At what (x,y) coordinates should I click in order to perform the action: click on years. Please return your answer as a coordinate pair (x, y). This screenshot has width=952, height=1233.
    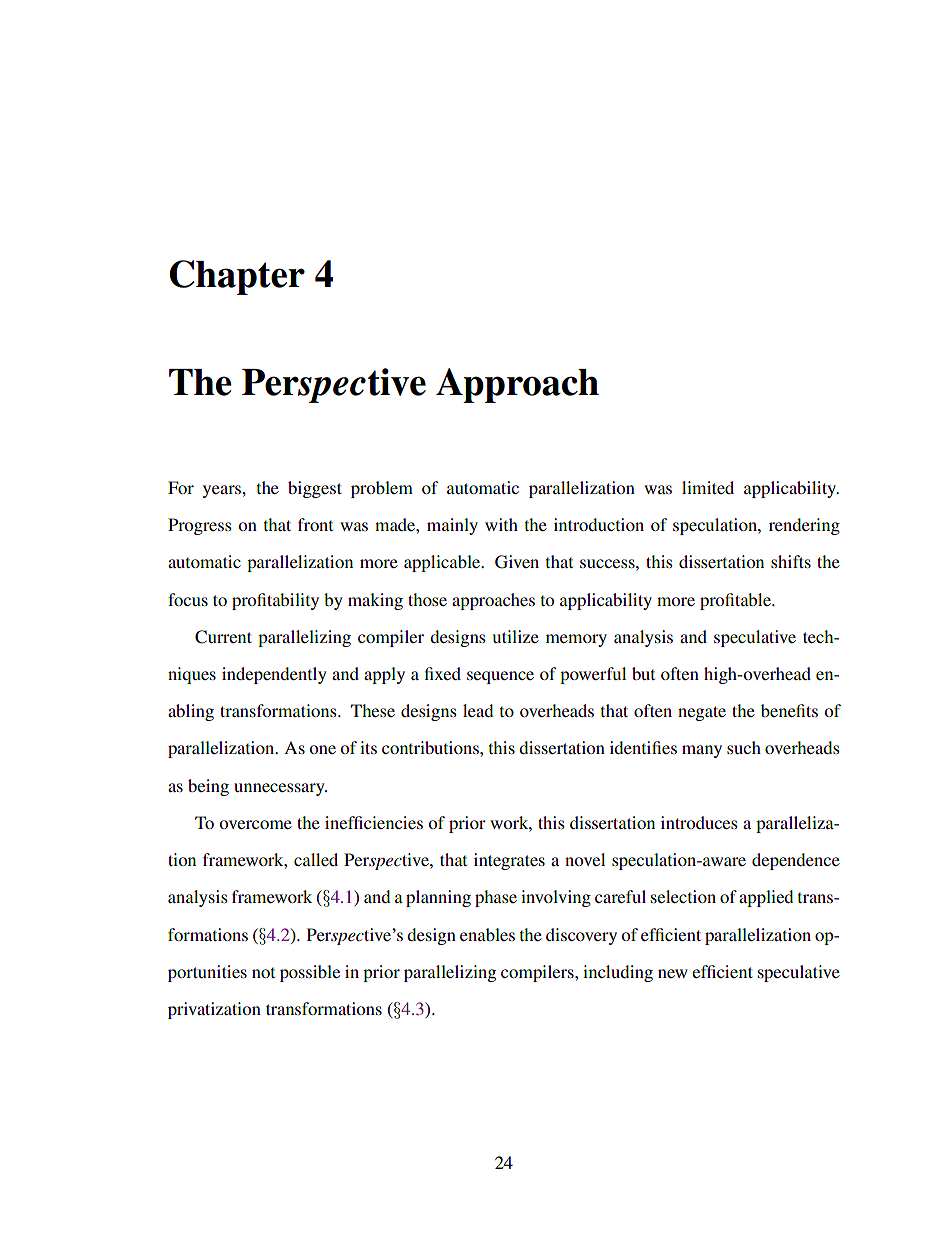
    Looking at the image, I should click on (223, 491).
